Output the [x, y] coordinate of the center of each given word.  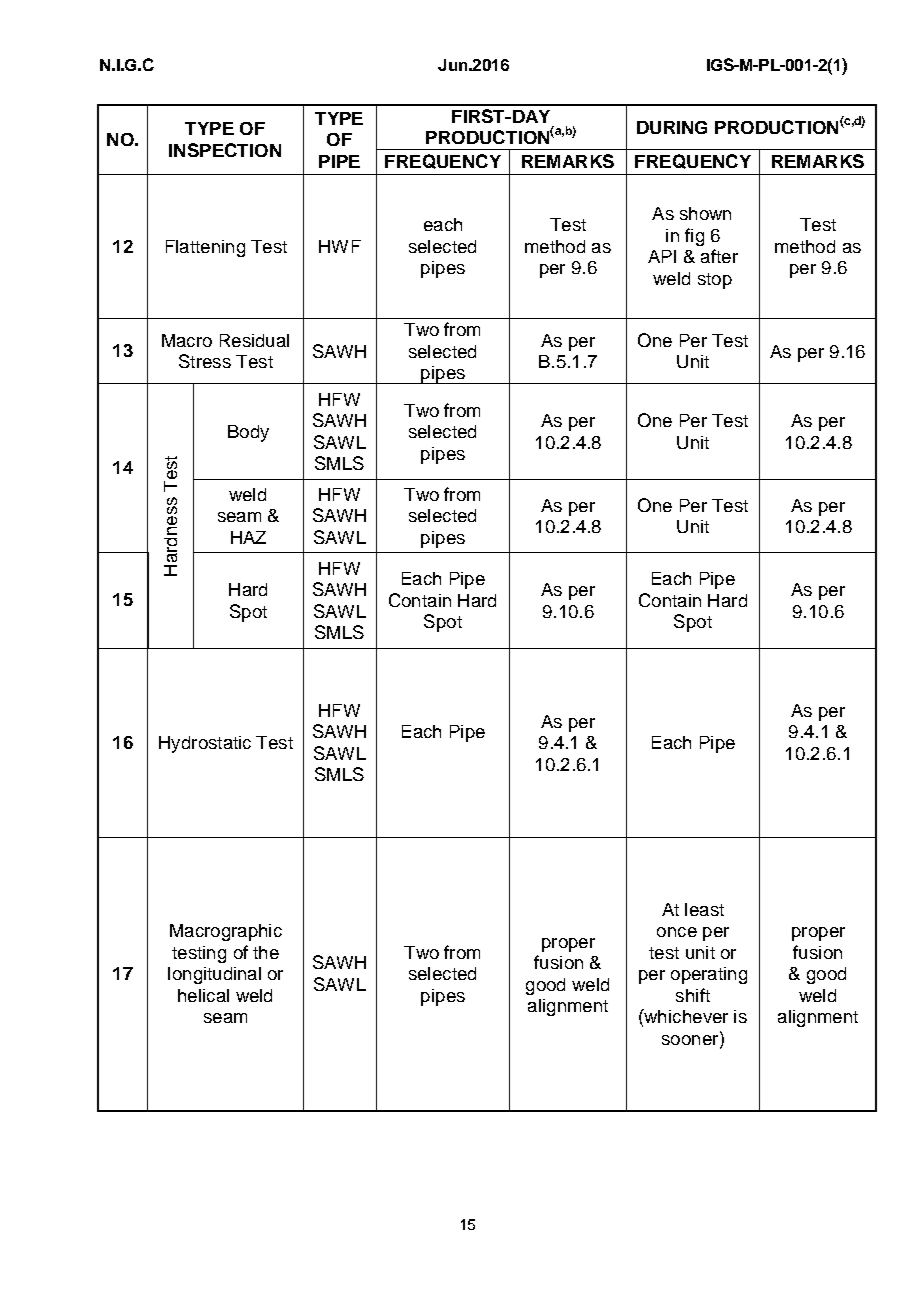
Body [248, 433]
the [266, 952]
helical [203, 995]
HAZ [248, 537]
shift [693, 995]
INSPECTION [225, 150]
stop [715, 281]
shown [705, 213]
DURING [672, 127]
